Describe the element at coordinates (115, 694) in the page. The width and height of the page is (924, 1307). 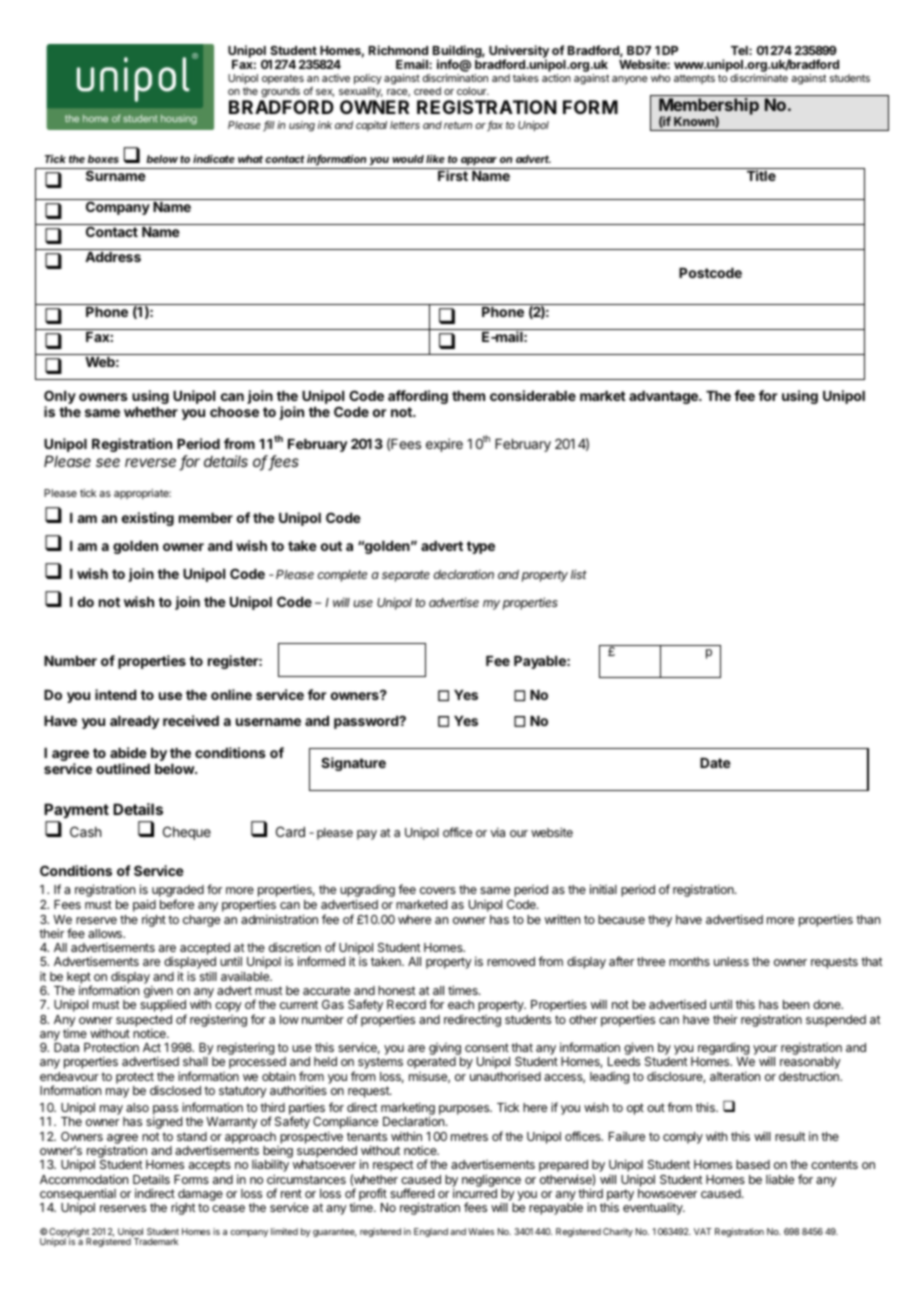
I see `intend` at that location.
